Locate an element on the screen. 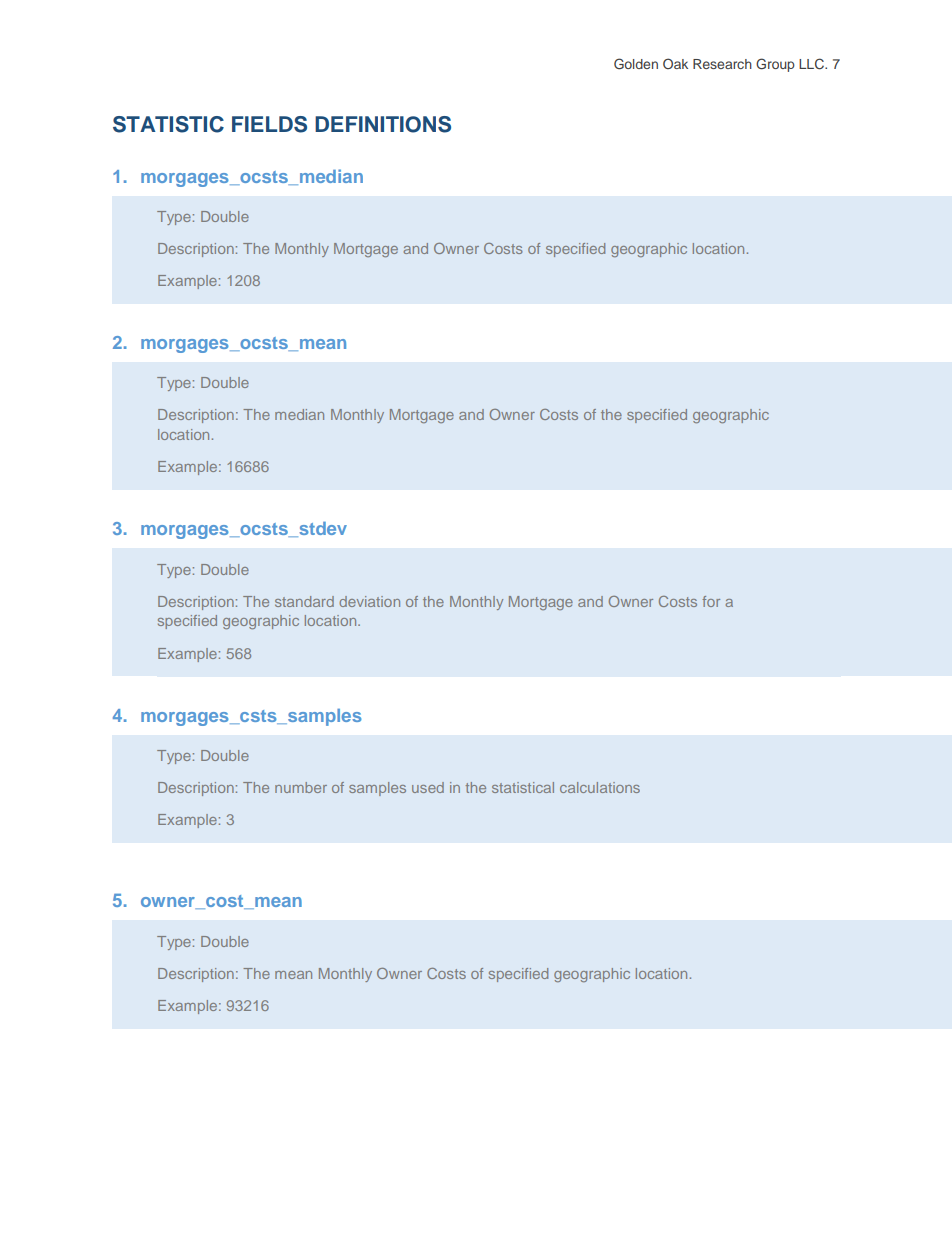  calculations is located at coordinates (600, 787).
